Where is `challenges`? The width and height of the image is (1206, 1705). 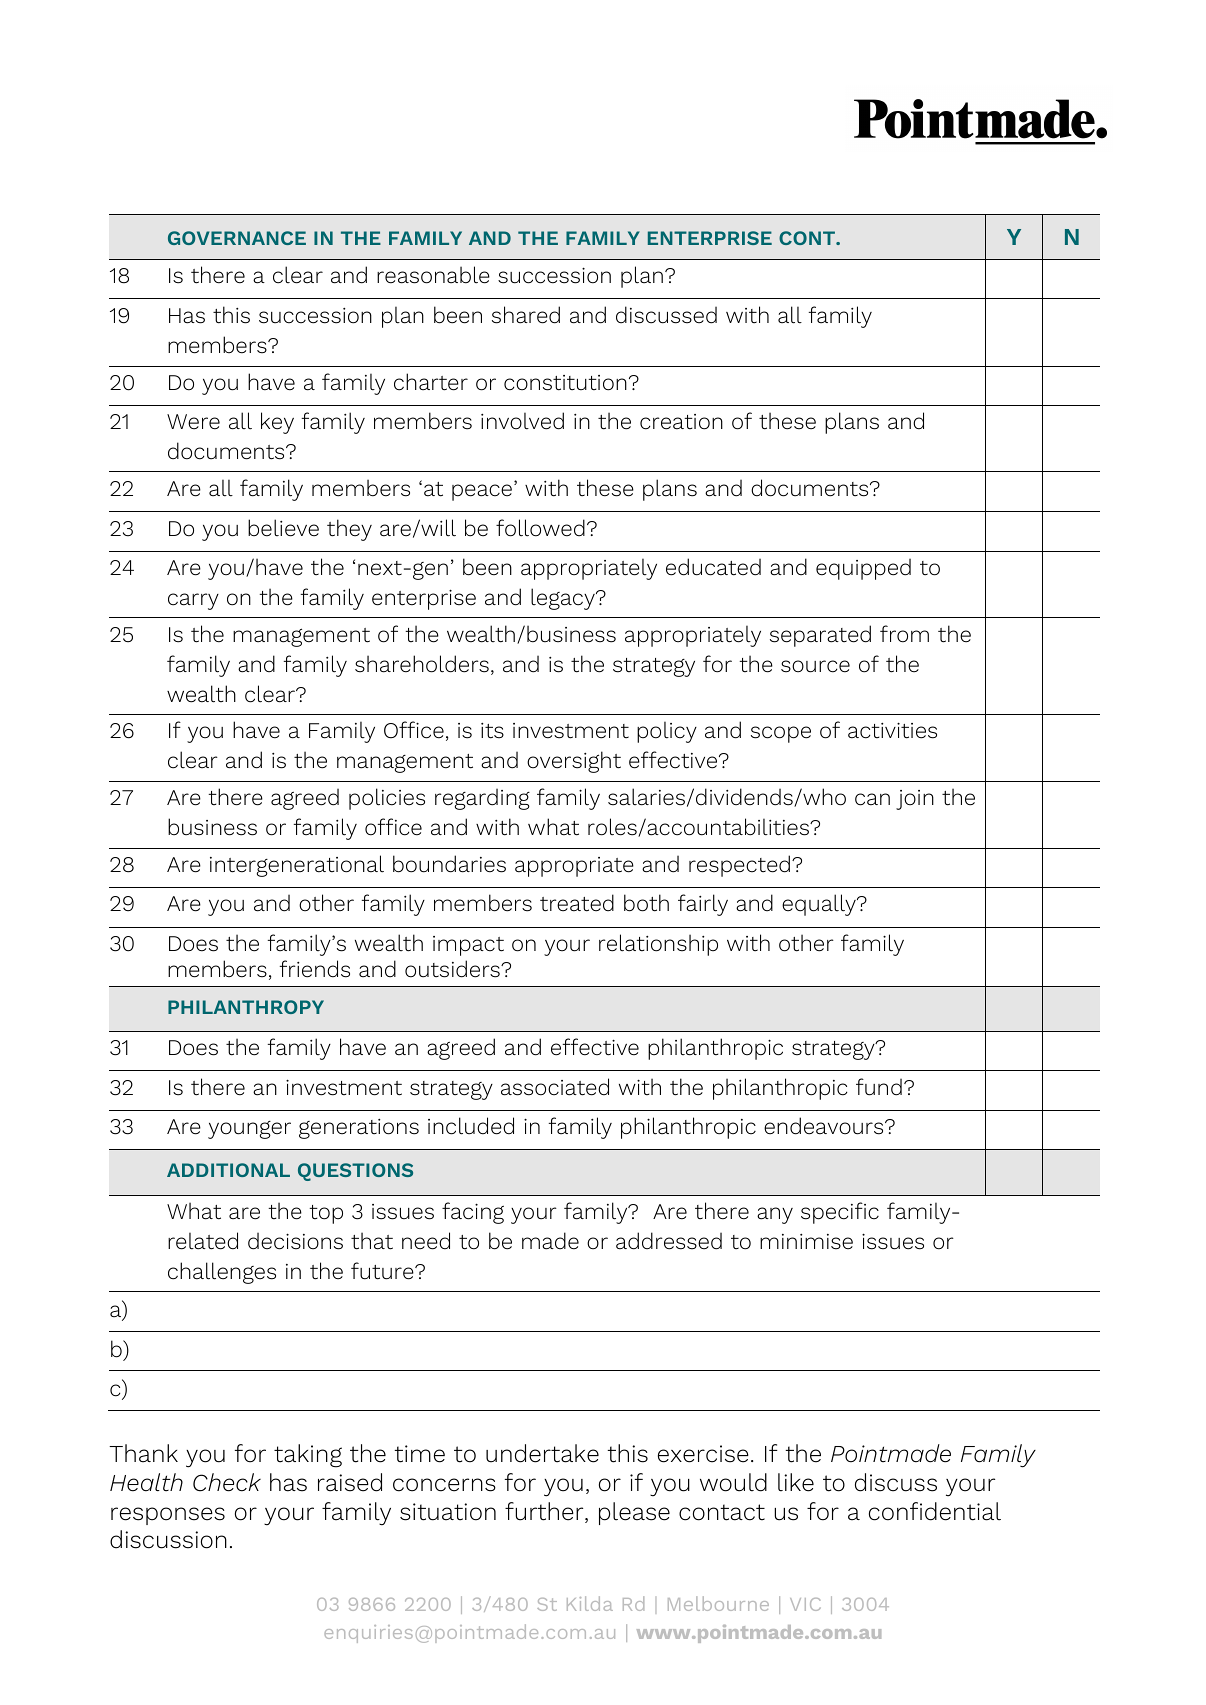
challenges is located at coordinates (222, 1273).
